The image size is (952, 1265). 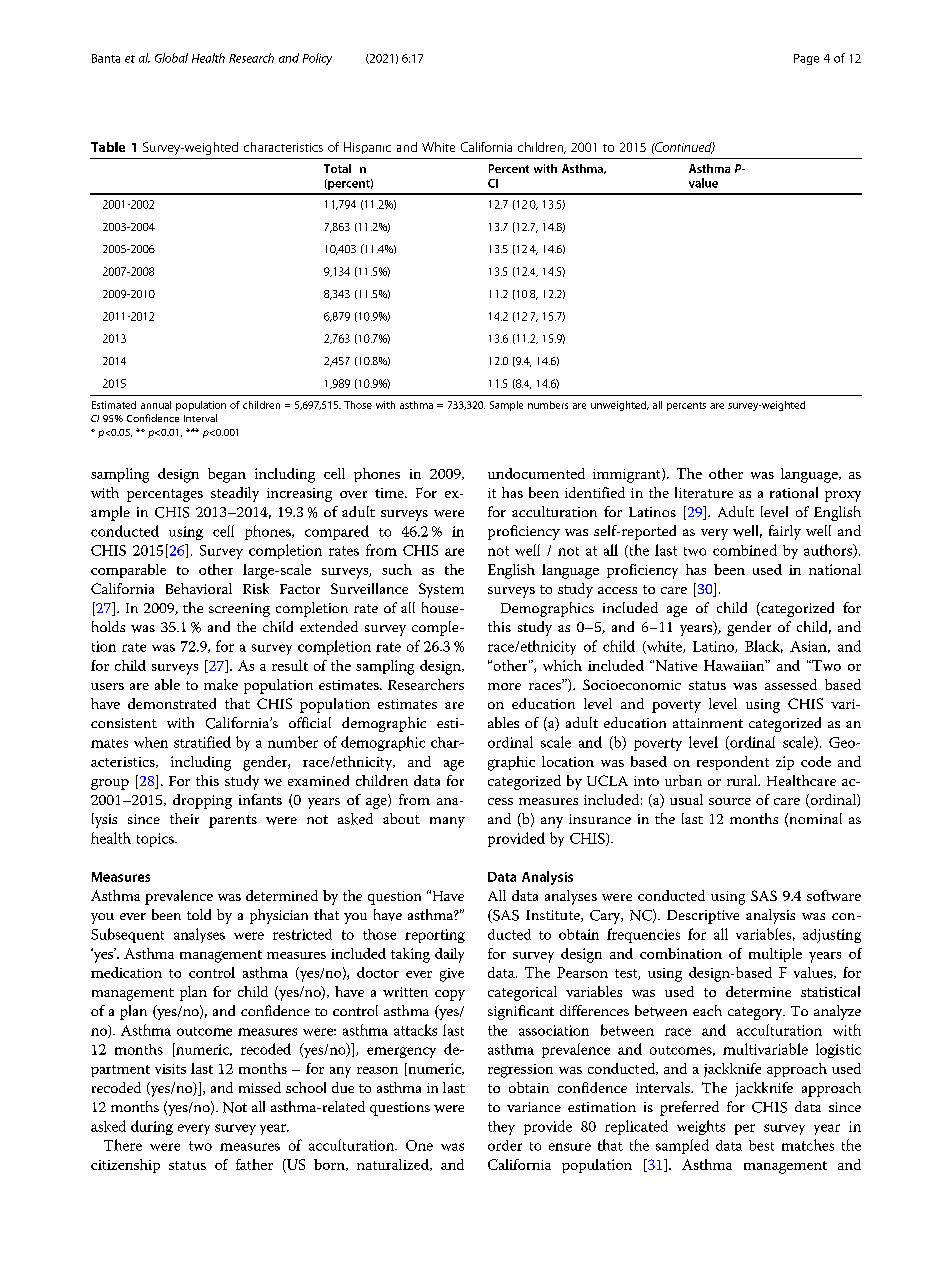 I want to click on undocumented, so click(x=536, y=473).
